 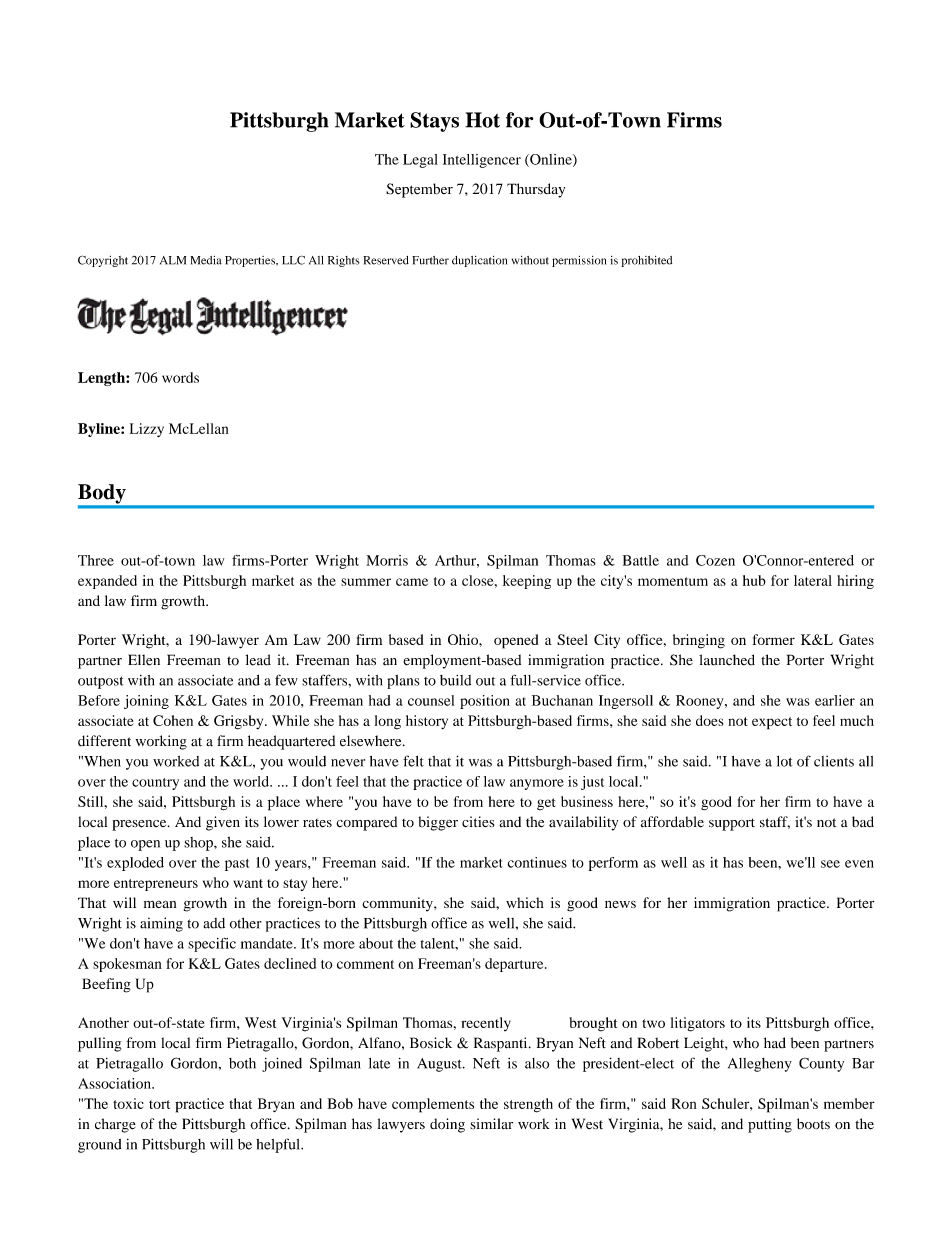 What do you see at coordinates (482, 161) in the image?
I see `Intelligencer` at bounding box center [482, 161].
